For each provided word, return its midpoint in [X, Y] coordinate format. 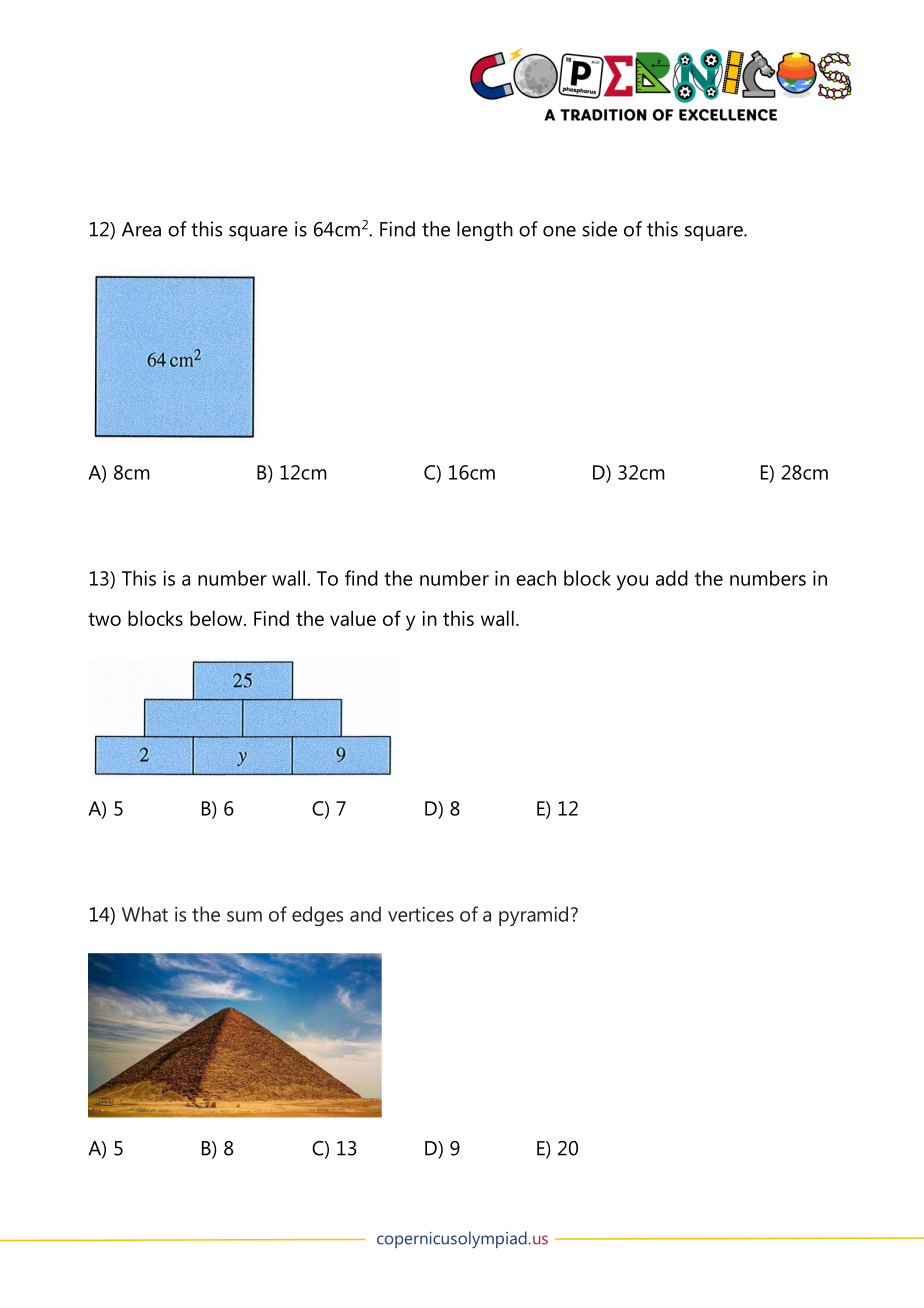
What [145, 914]
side [599, 229]
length [485, 231]
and [365, 914]
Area [141, 229]
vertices [421, 914]
